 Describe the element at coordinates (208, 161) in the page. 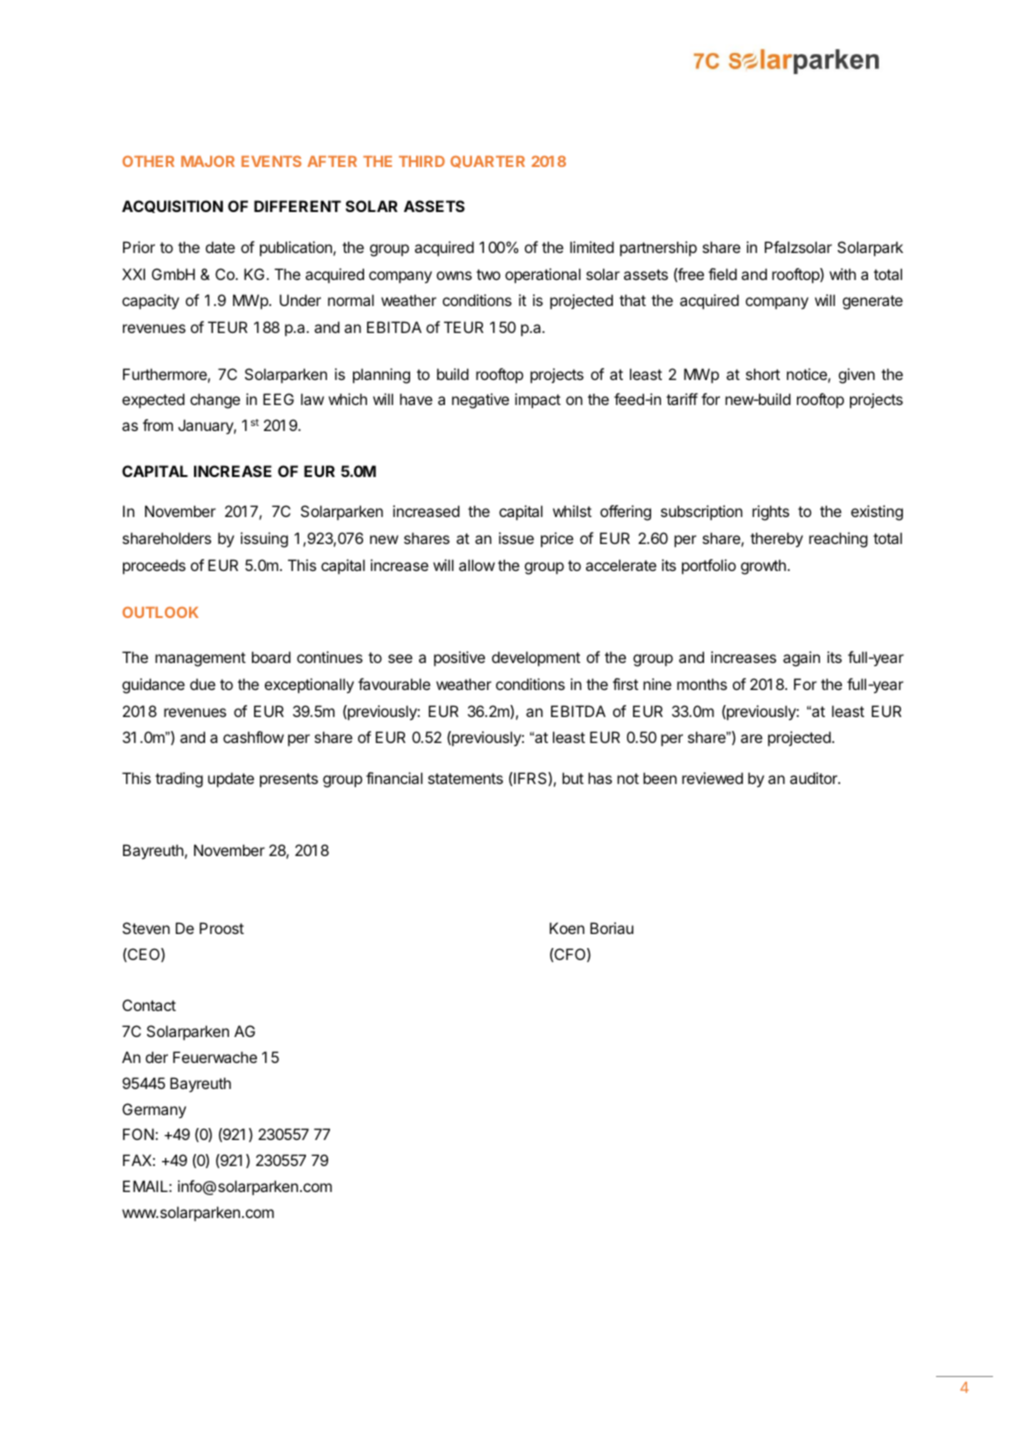

I see `MAJOR` at that location.
